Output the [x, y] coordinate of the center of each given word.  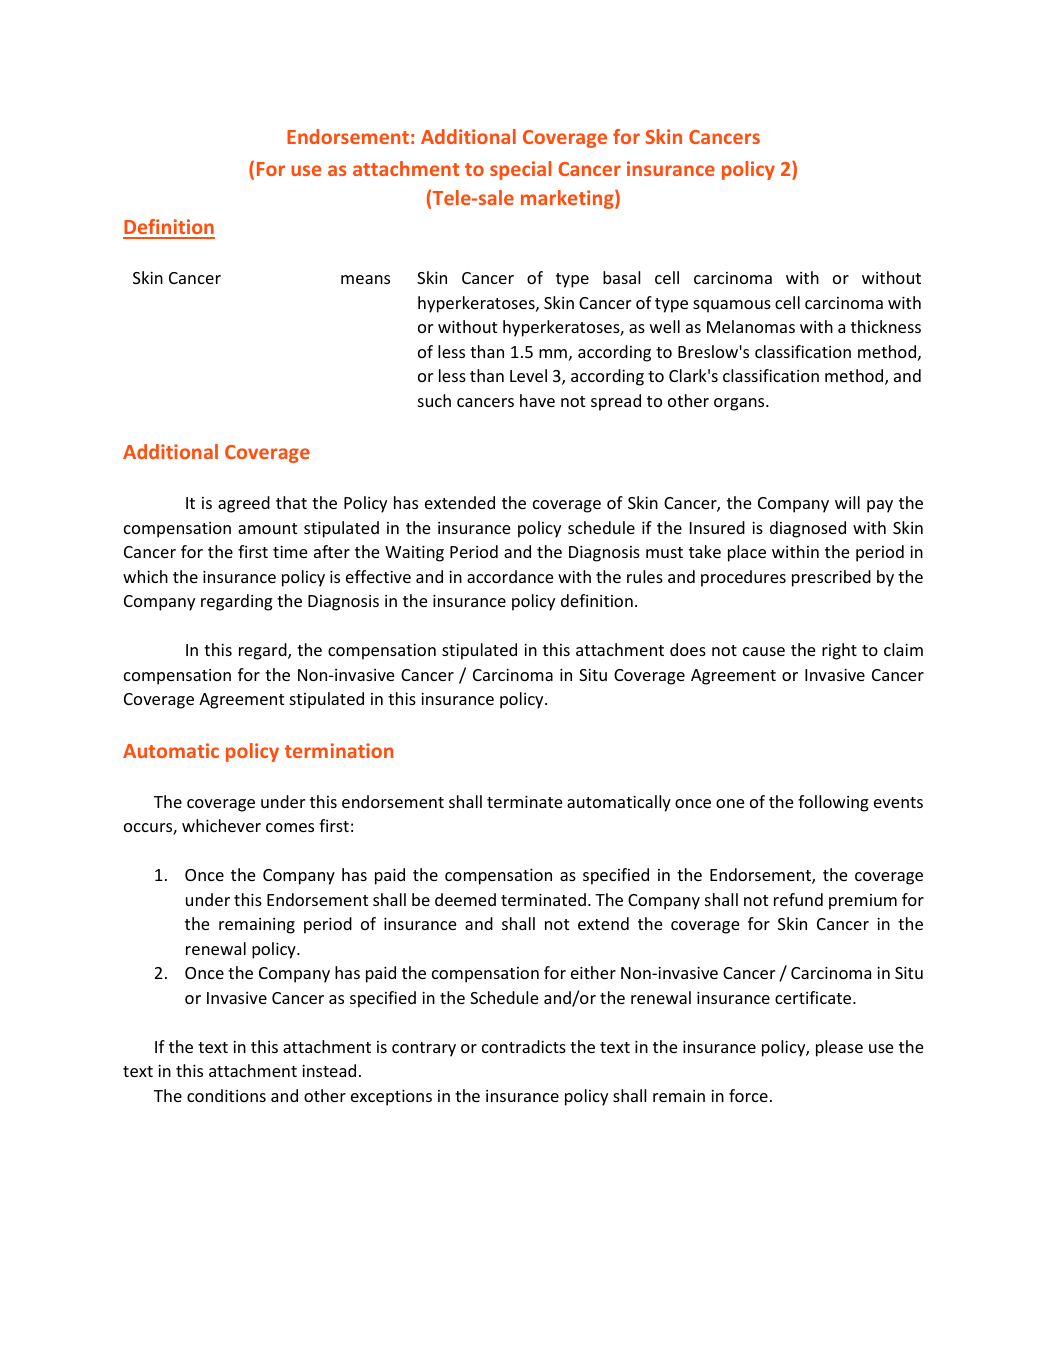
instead [329, 1070]
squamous [732, 306]
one [730, 803]
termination [339, 750]
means [365, 279]
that [291, 502]
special [520, 170]
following [833, 803]
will [847, 502]
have [537, 400]
